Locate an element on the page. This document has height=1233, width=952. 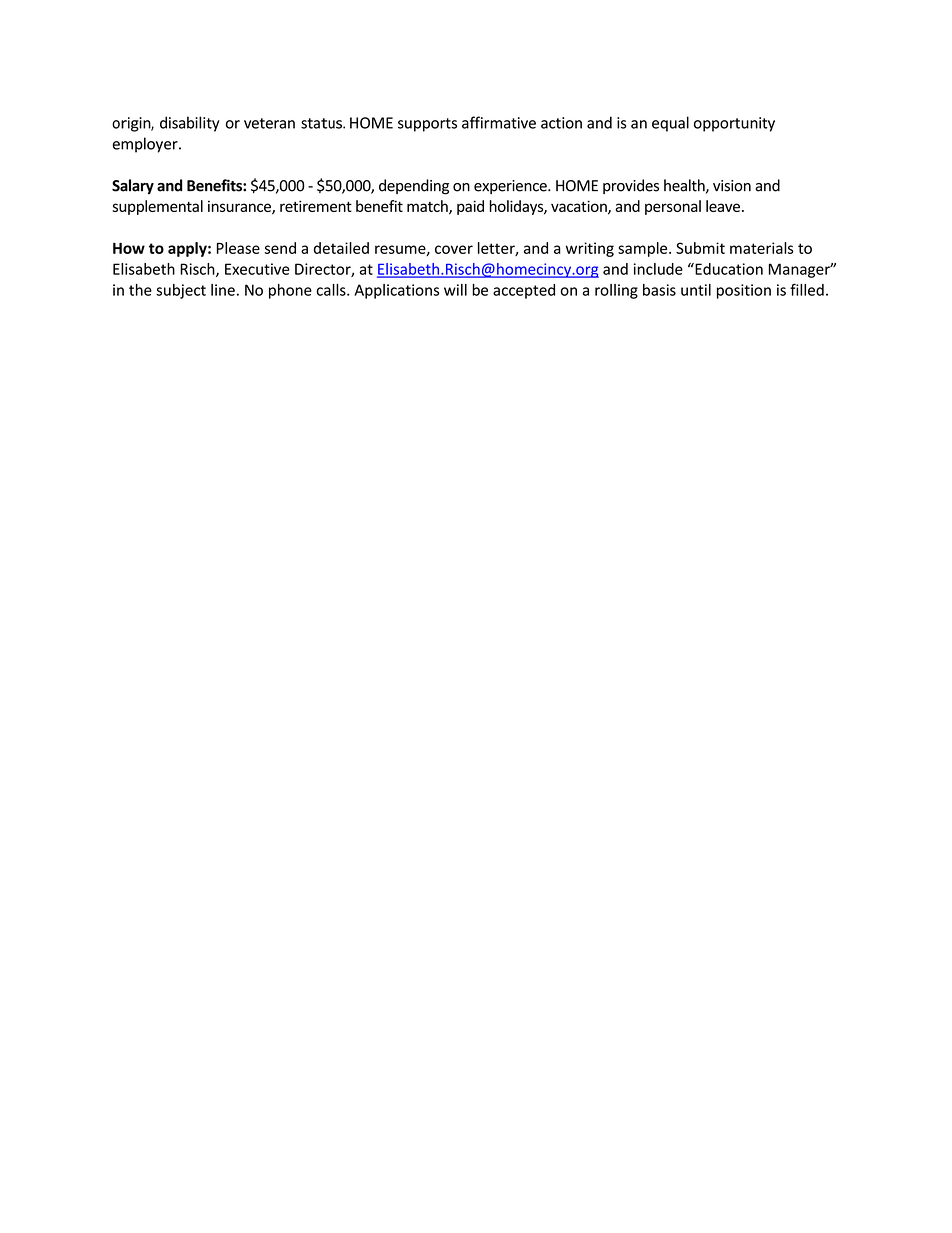
will is located at coordinates (455, 290).
